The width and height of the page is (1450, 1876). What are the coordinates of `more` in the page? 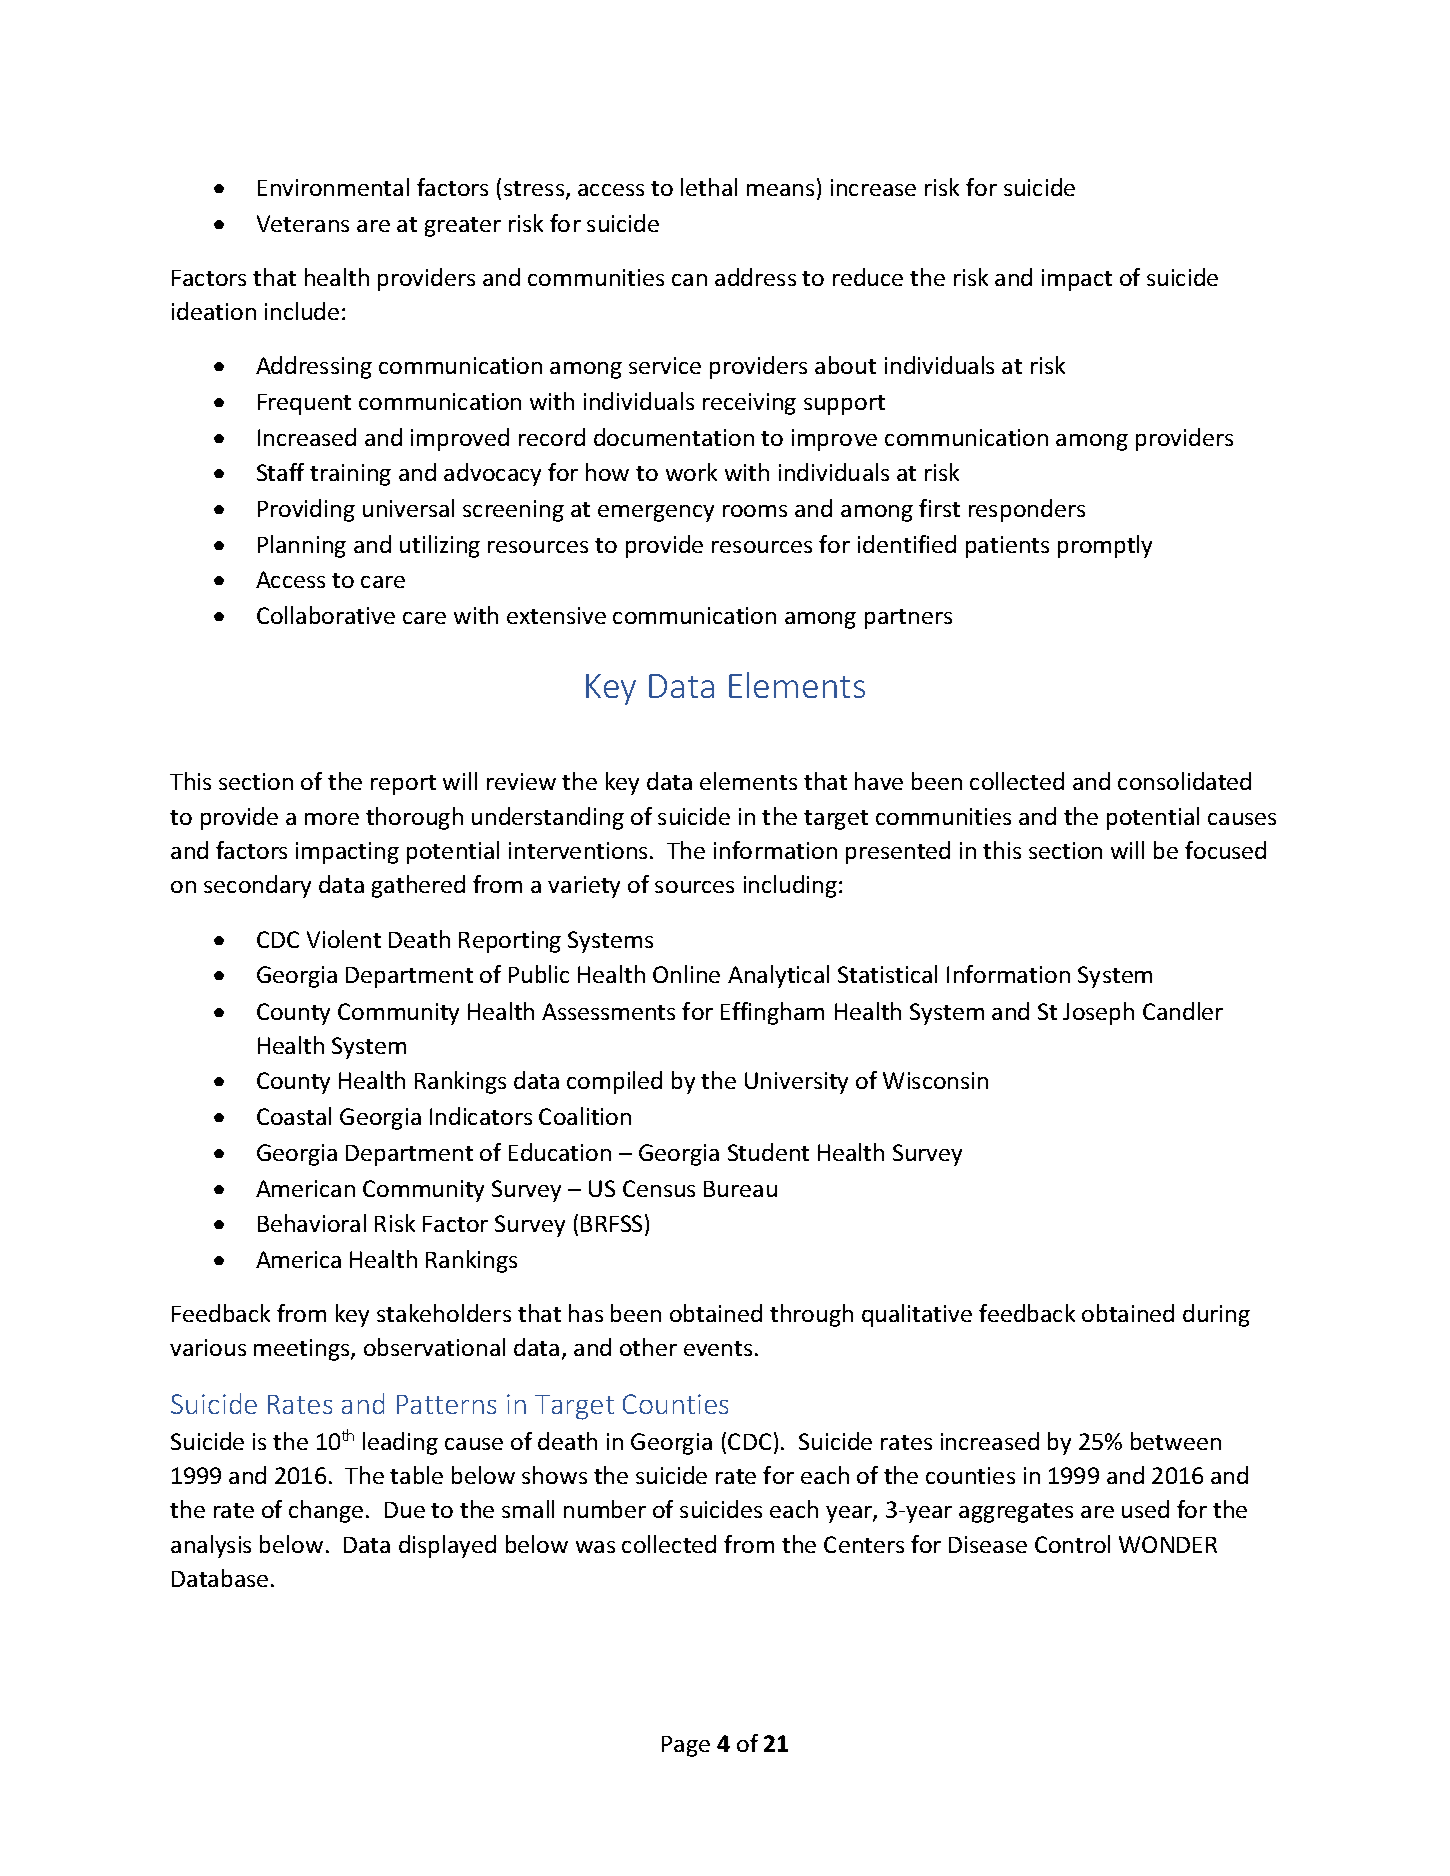 It's located at (332, 819).
